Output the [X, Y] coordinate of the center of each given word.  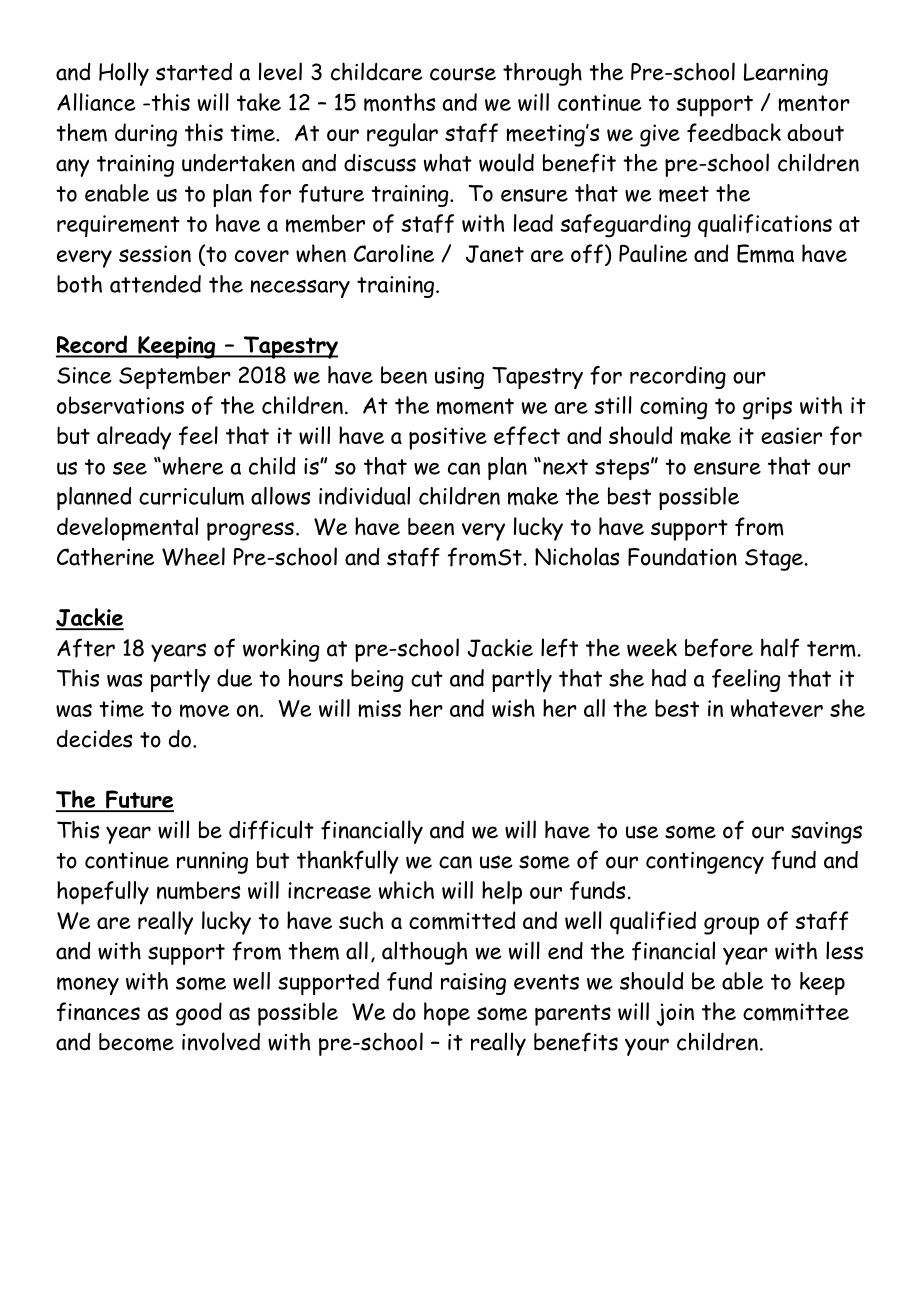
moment [475, 406]
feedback [734, 132]
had [669, 678]
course [463, 74]
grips [767, 408]
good [199, 1014]
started [194, 72]
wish [513, 708]
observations [120, 405]
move [204, 711]
